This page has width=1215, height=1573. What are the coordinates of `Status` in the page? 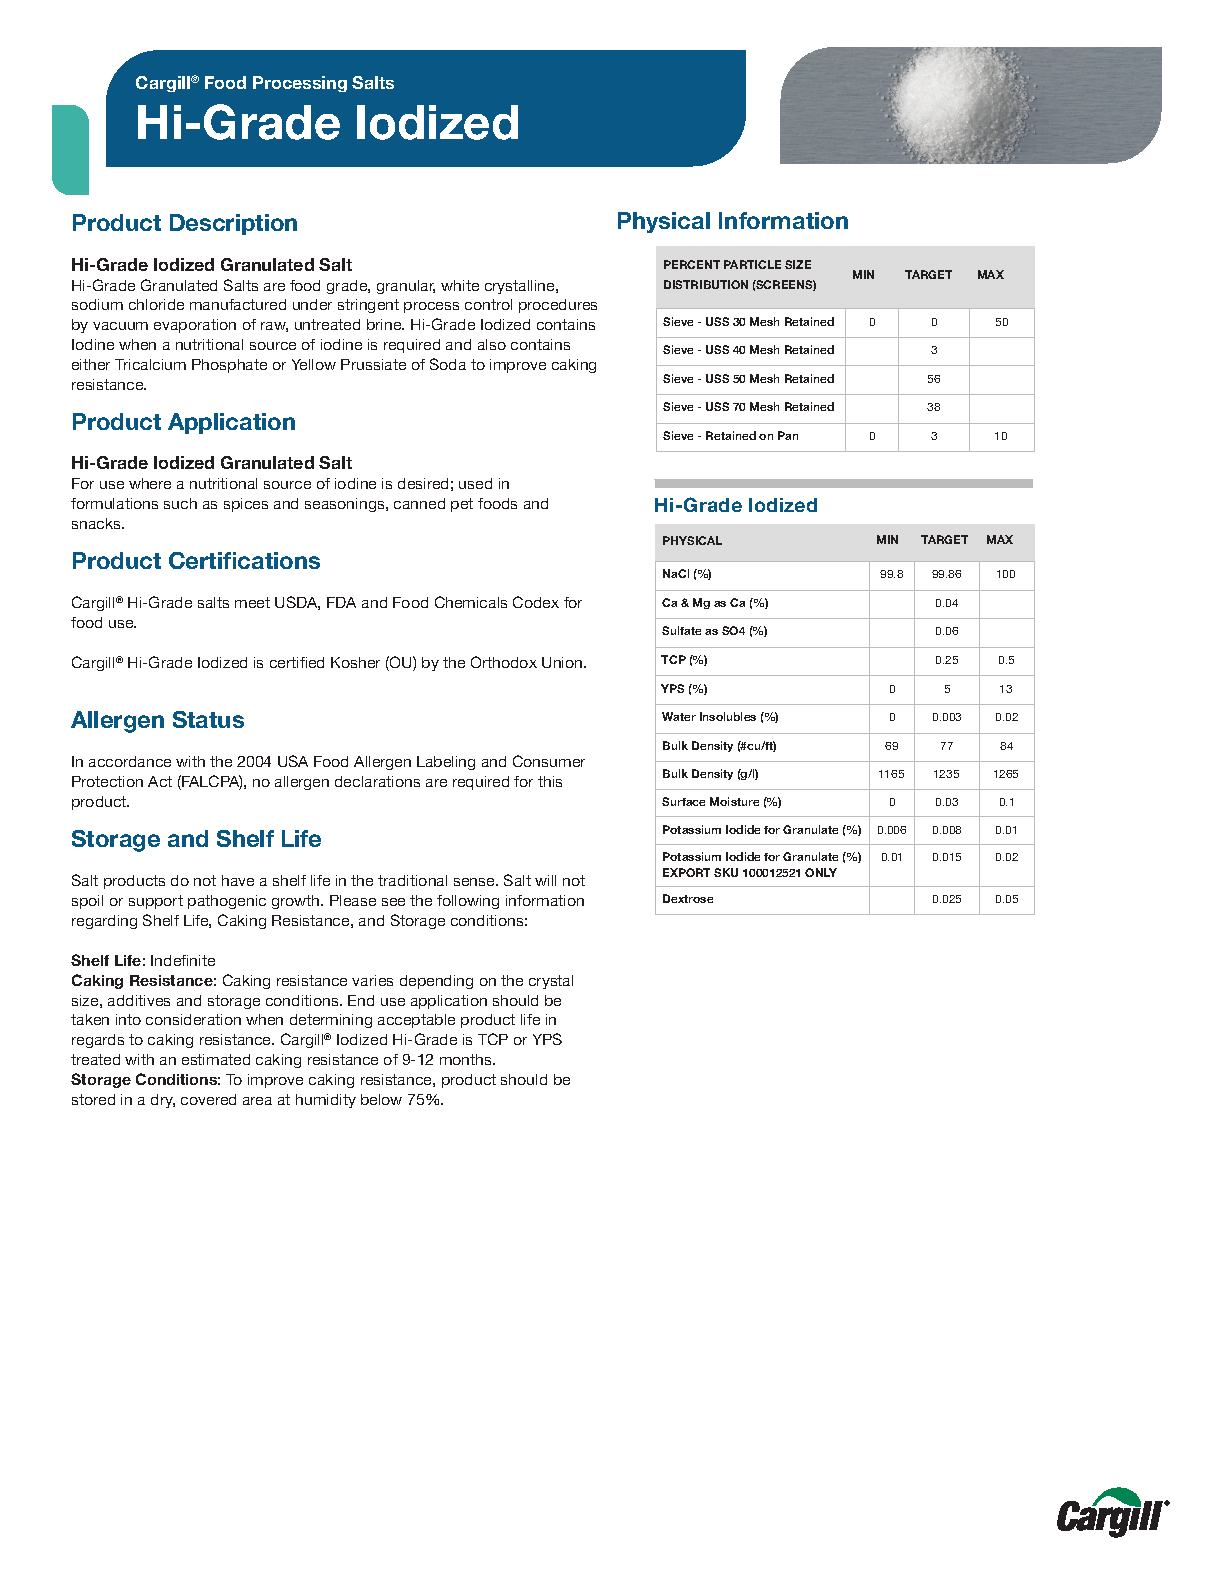 It's located at (208, 719).
